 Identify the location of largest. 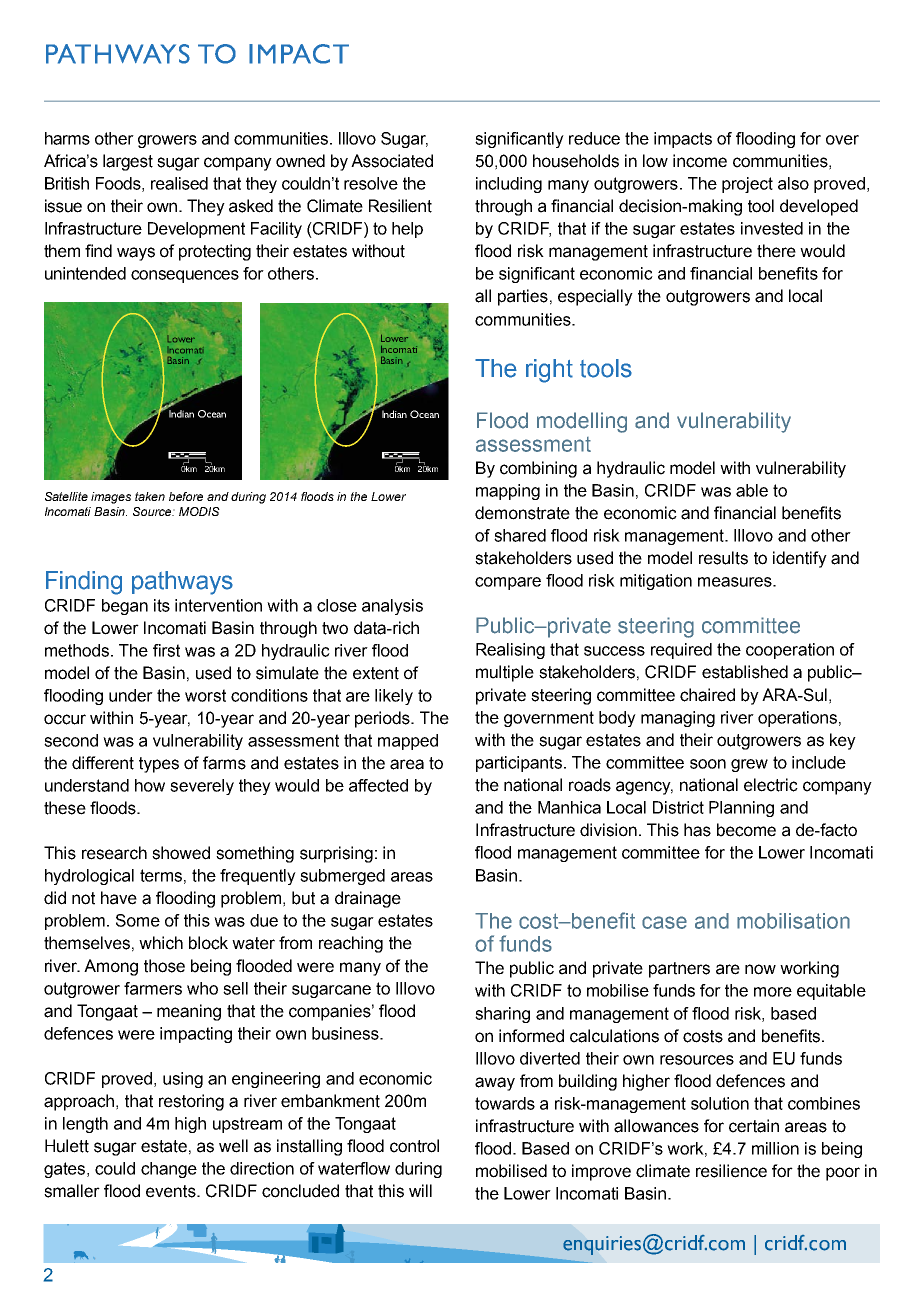
(128, 162).
